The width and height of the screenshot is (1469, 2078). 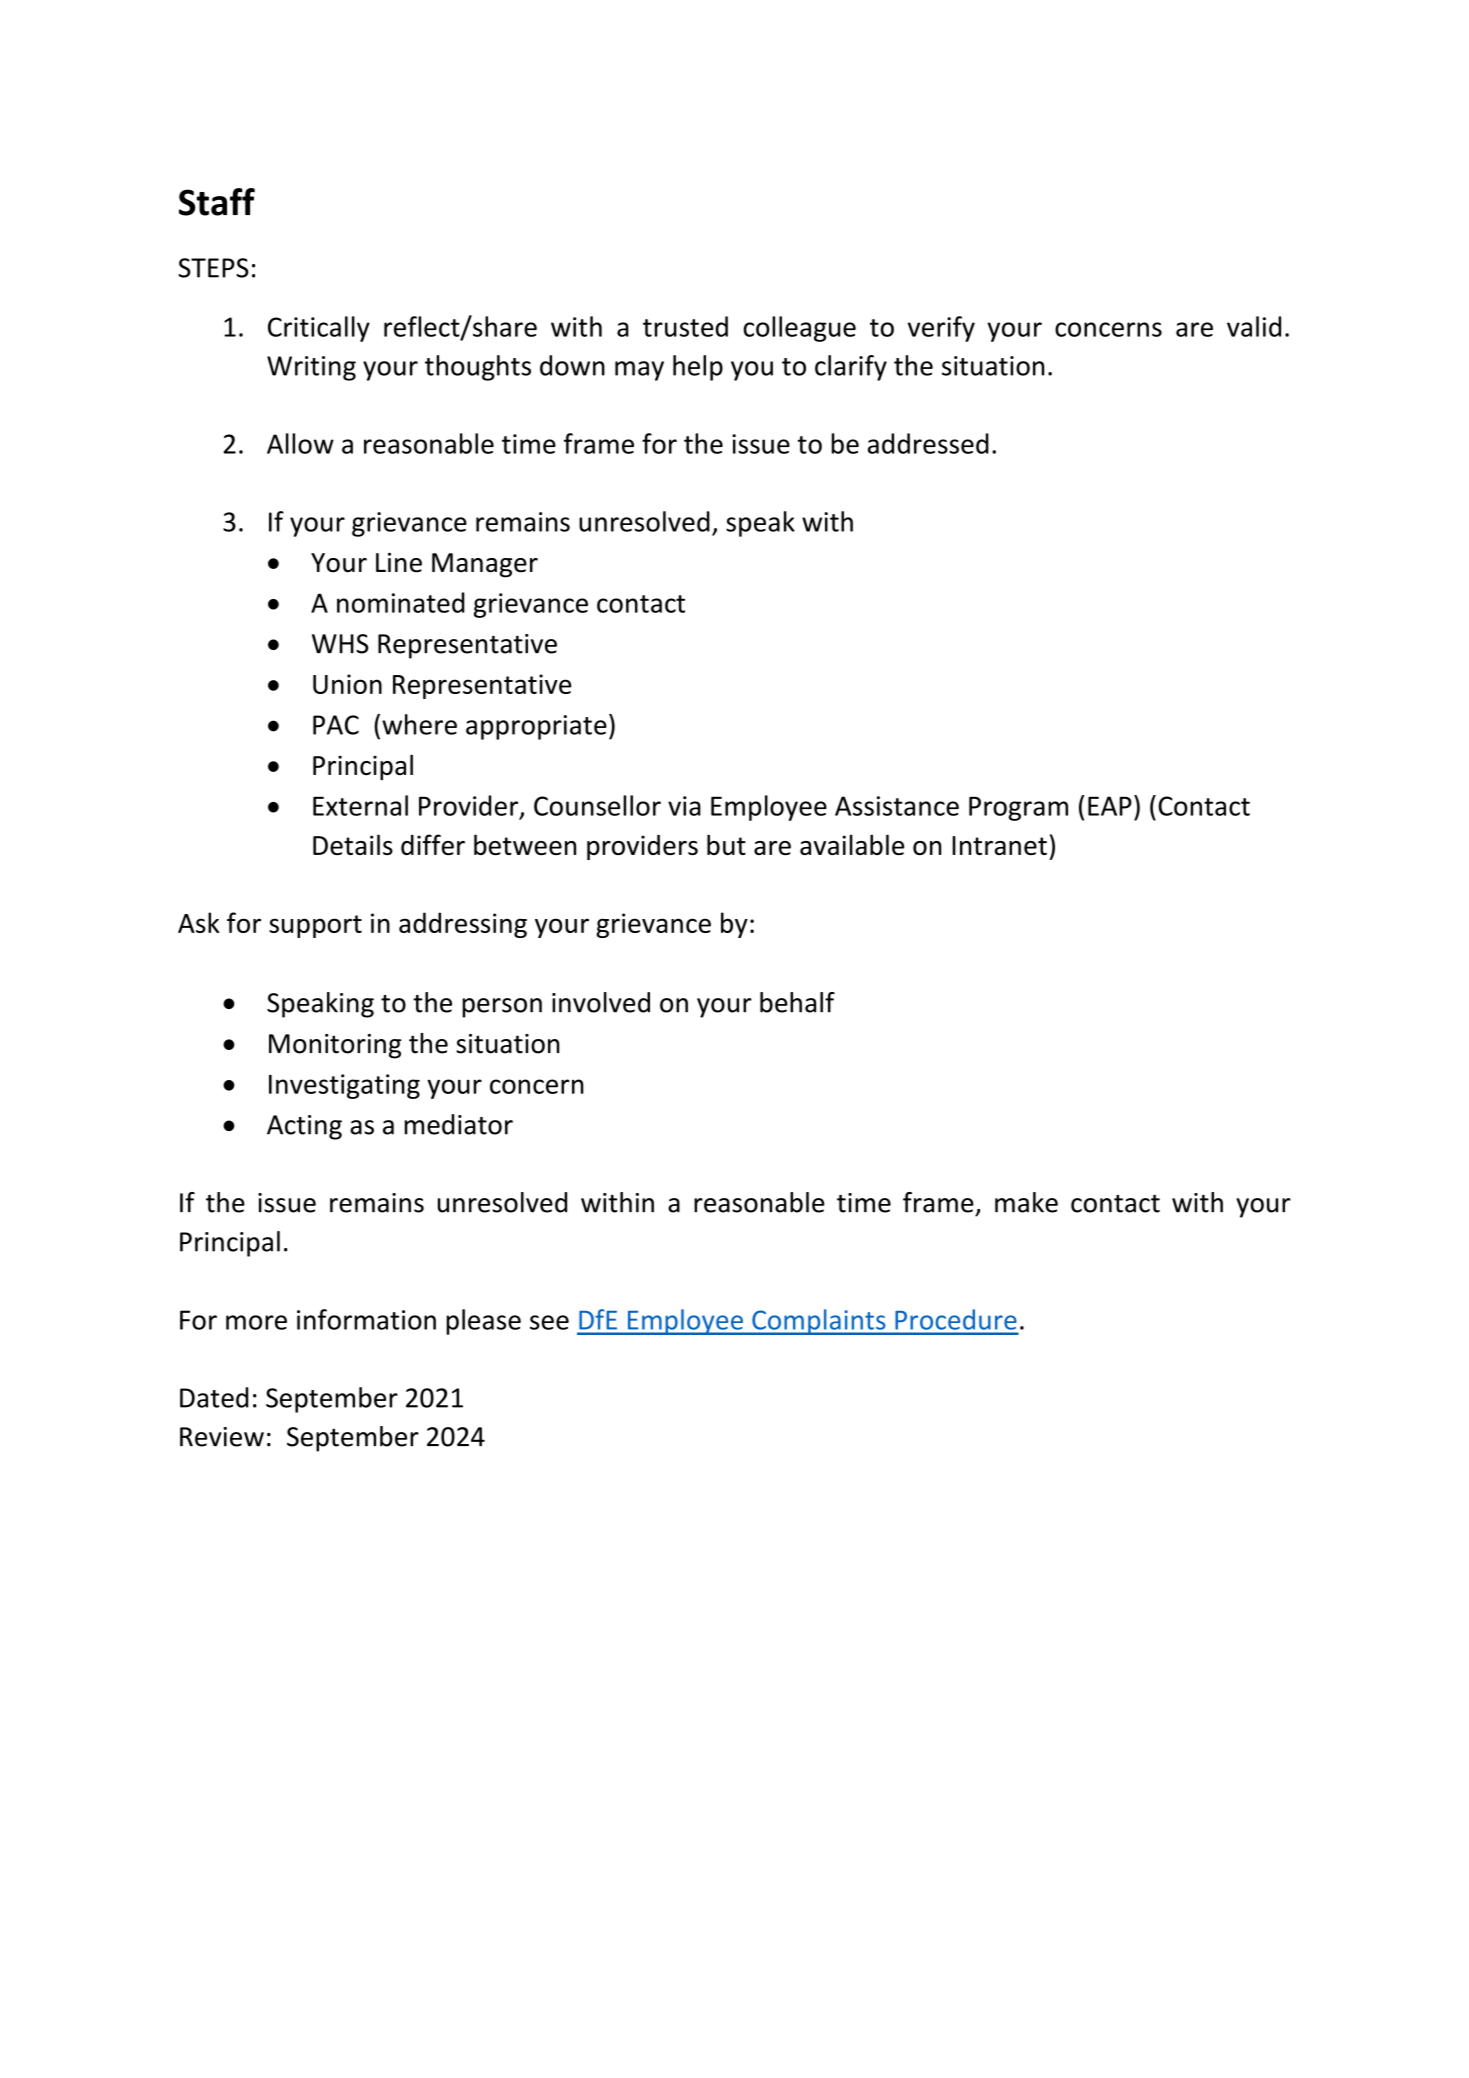 I want to click on valid, so click(x=1254, y=326).
